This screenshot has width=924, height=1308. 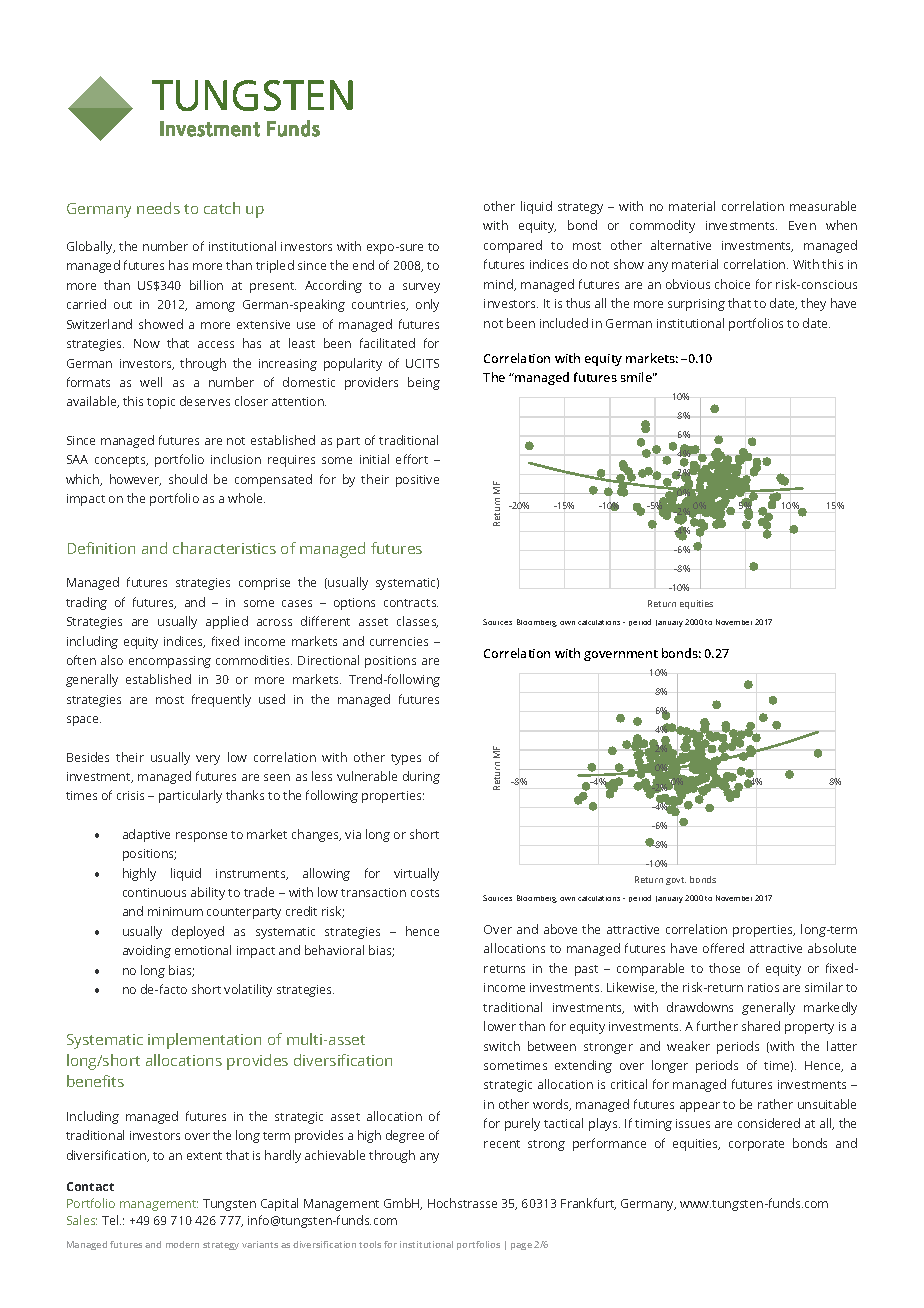 What do you see at coordinates (224, 548) in the screenshot?
I see `characteristics` at bounding box center [224, 548].
